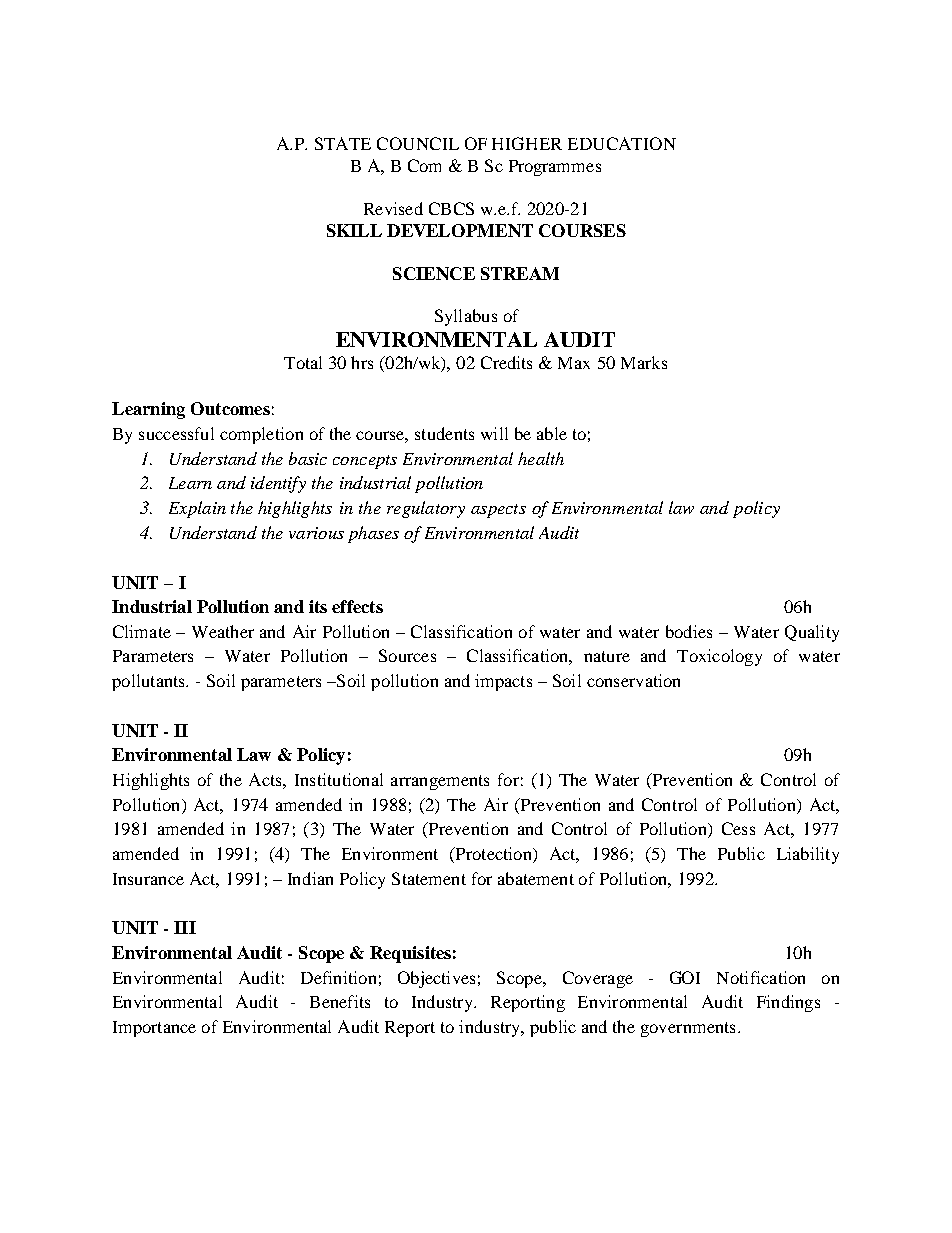 The image size is (952, 1233). Describe the element at coordinates (689, 631) in the screenshot. I see `bodies` at that location.
